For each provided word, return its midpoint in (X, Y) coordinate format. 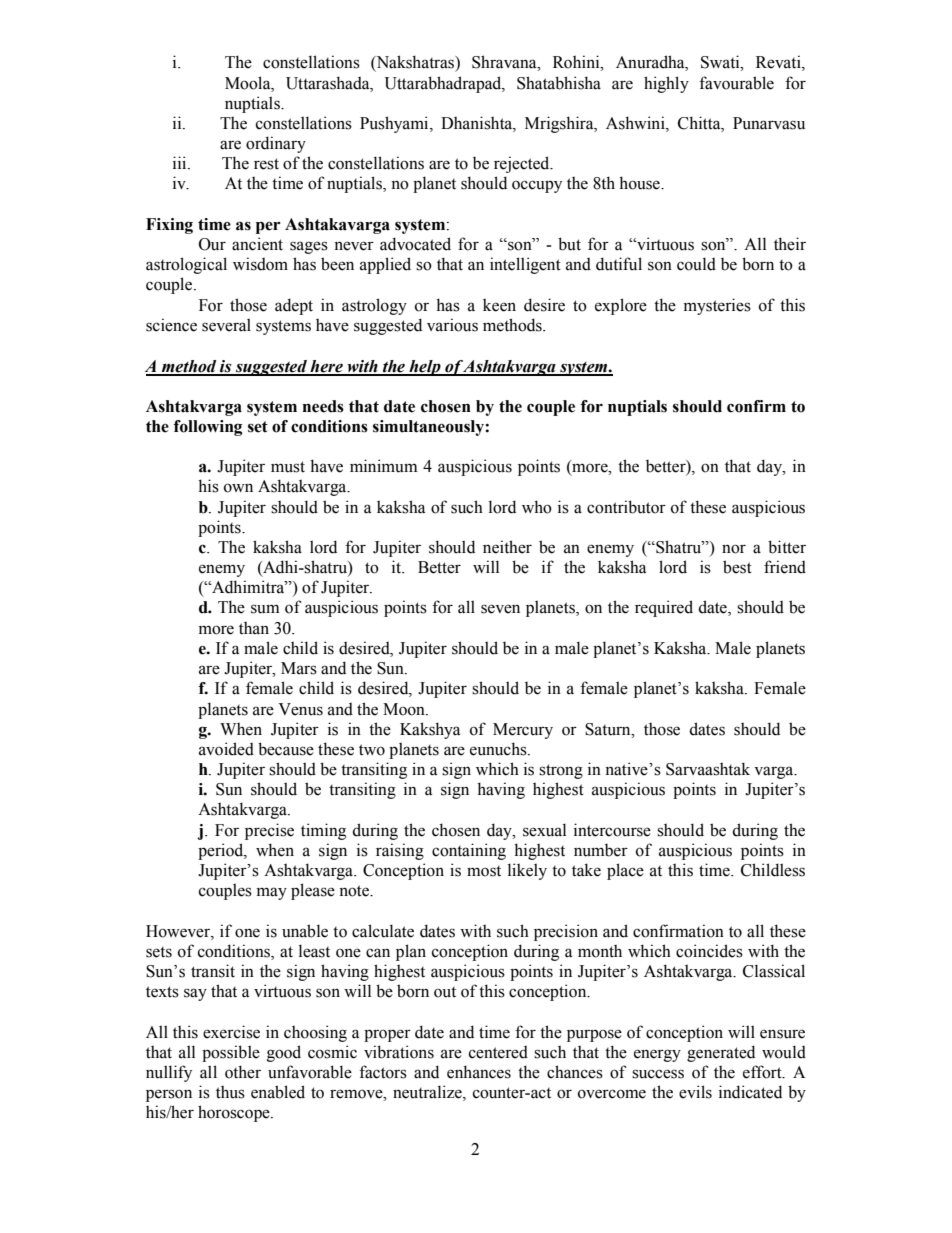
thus (230, 1092)
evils (695, 1092)
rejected (523, 164)
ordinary (276, 144)
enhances (479, 1072)
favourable (736, 83)
